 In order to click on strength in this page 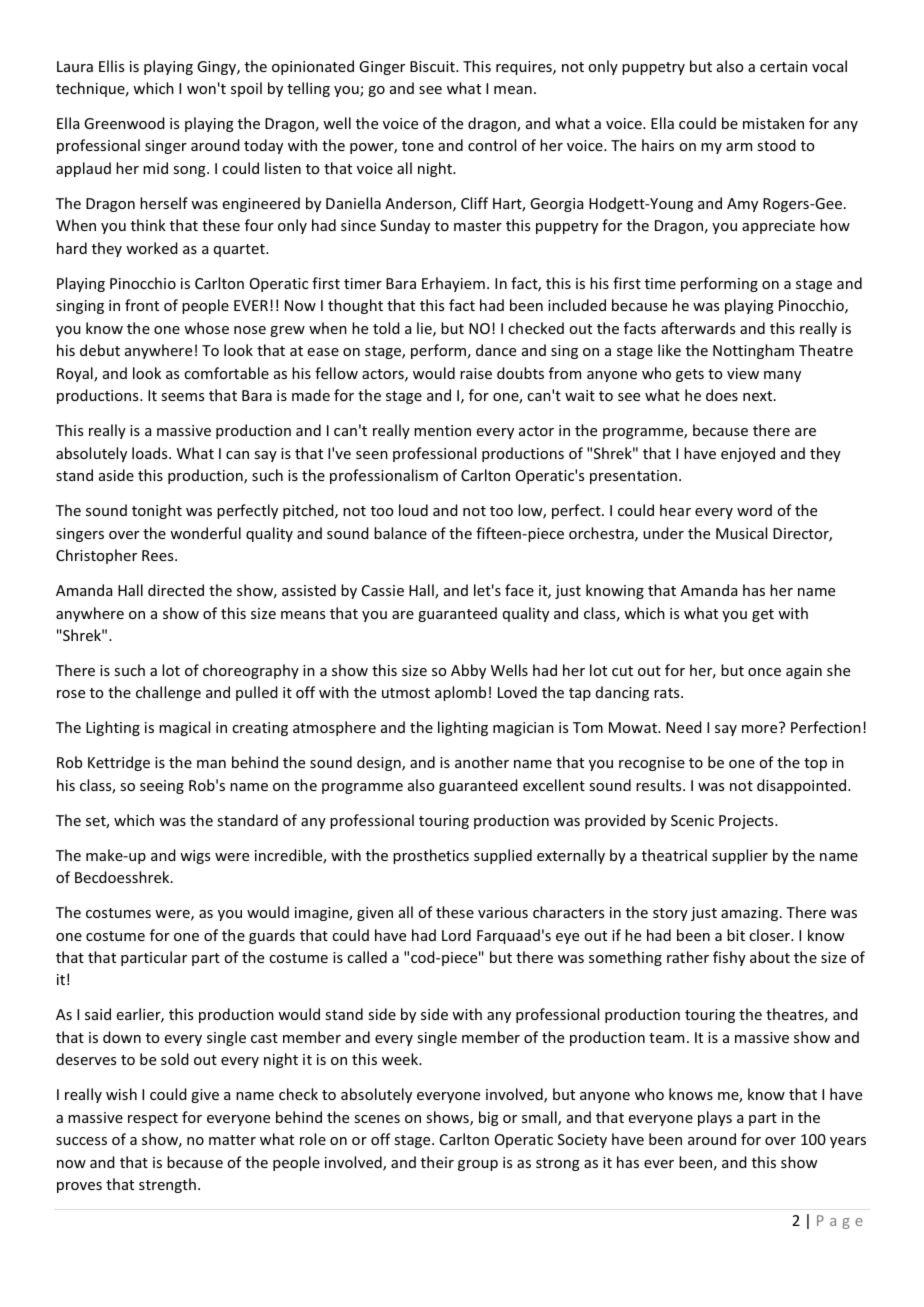, I will do `click(167, 1185)`.
